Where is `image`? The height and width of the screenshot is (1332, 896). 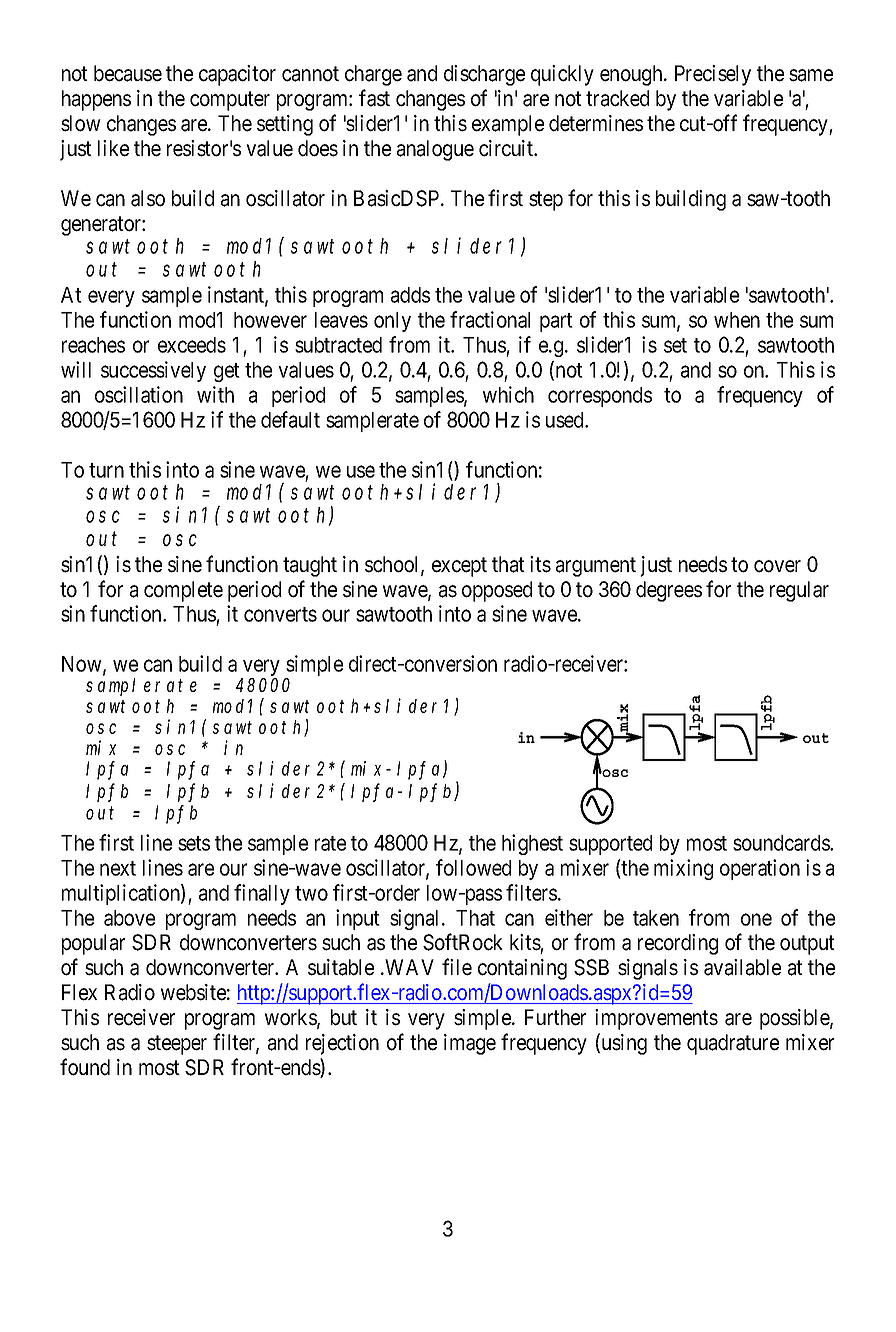 image is located at coordinates (470, 1044).
